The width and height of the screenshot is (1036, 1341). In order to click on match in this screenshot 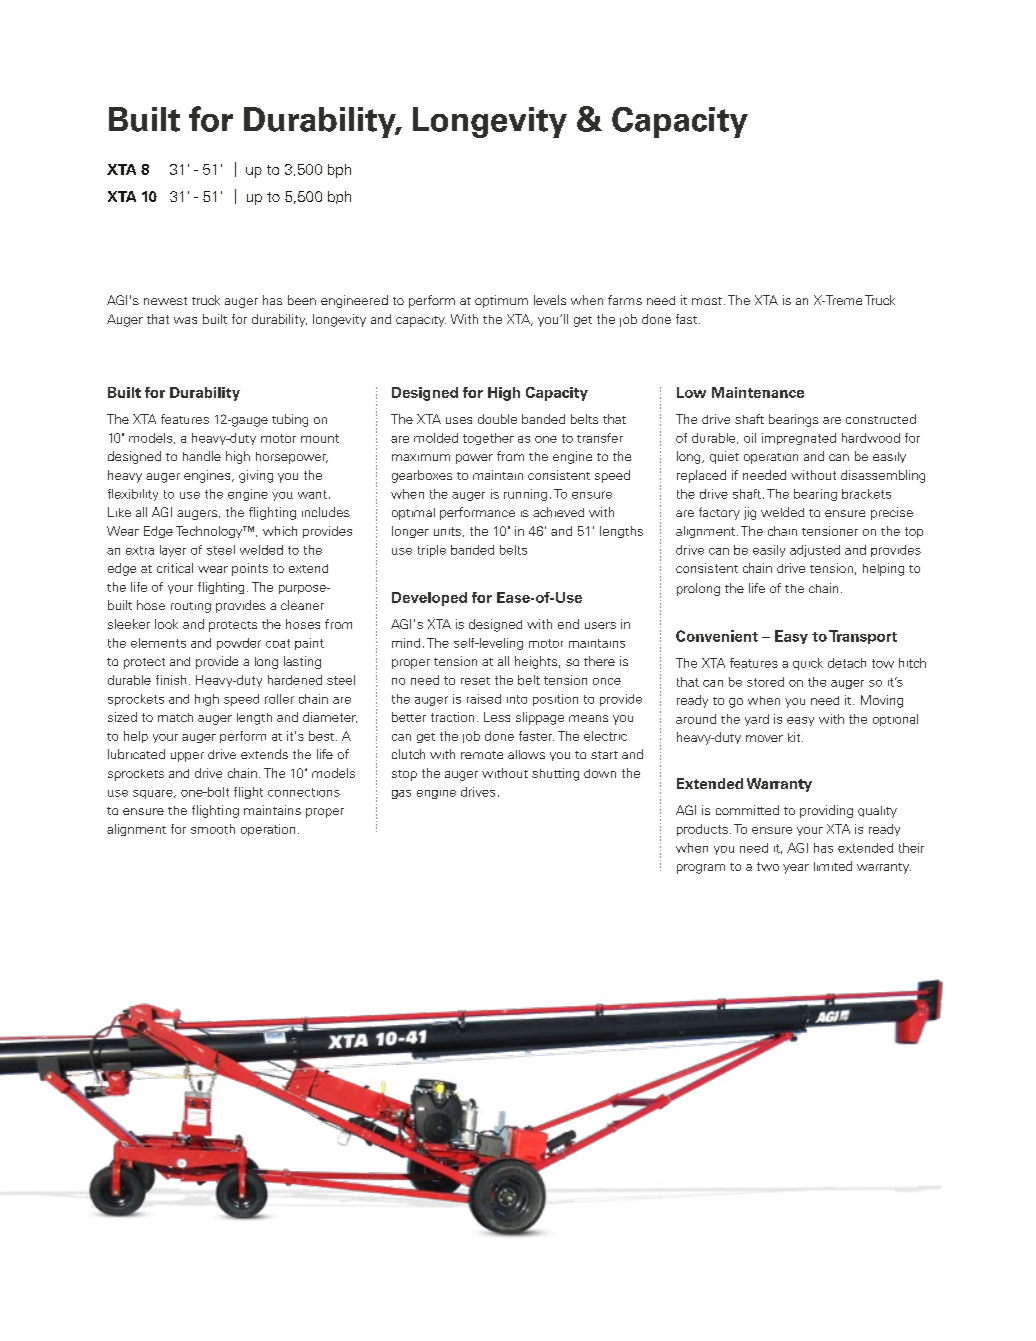, I will do `click(175, 717)`.
